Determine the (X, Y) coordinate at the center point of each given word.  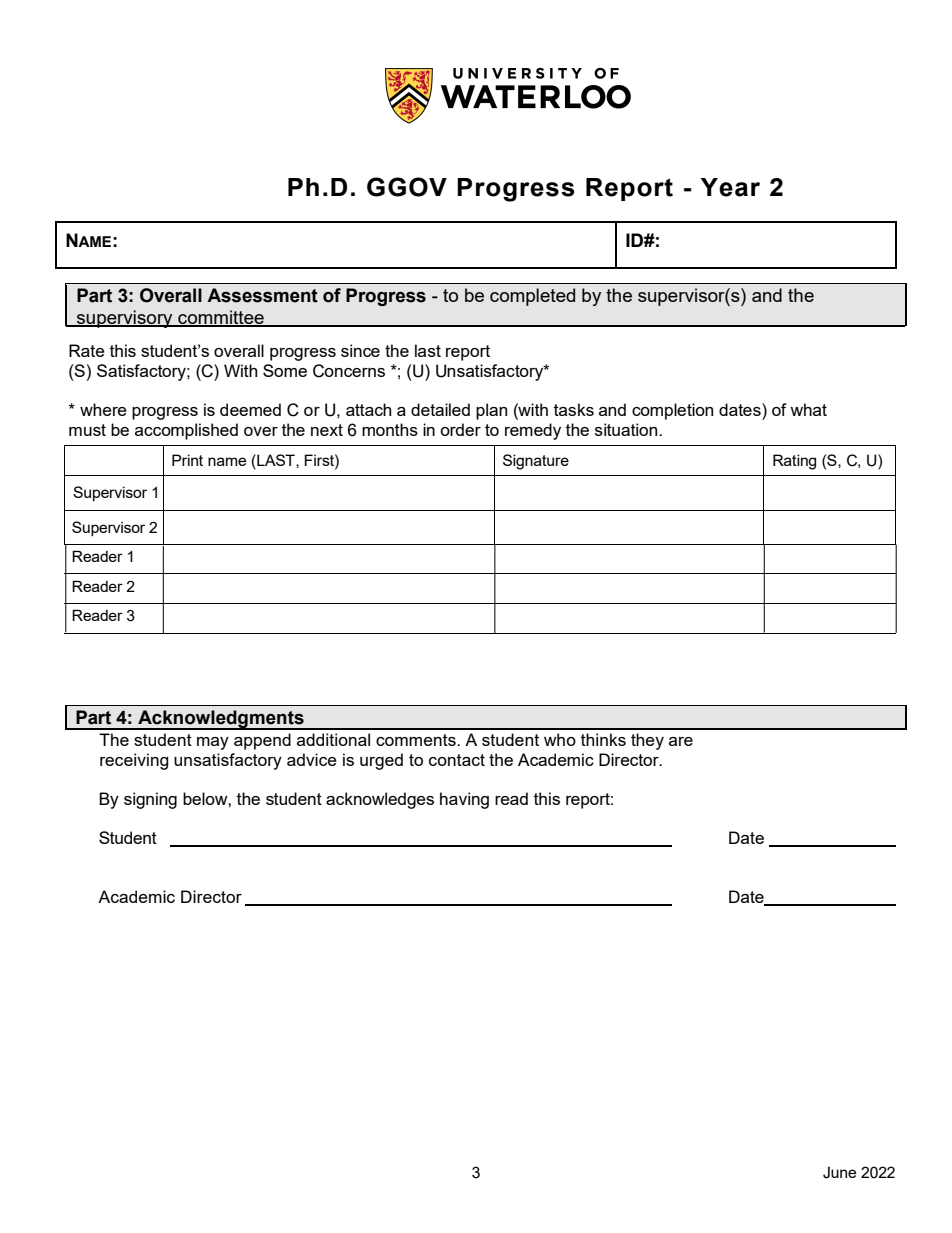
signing (150, 800)
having (464, 800)
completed (532, 297)
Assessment (262, 295)
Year (730, 187)
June (839, 1172)
